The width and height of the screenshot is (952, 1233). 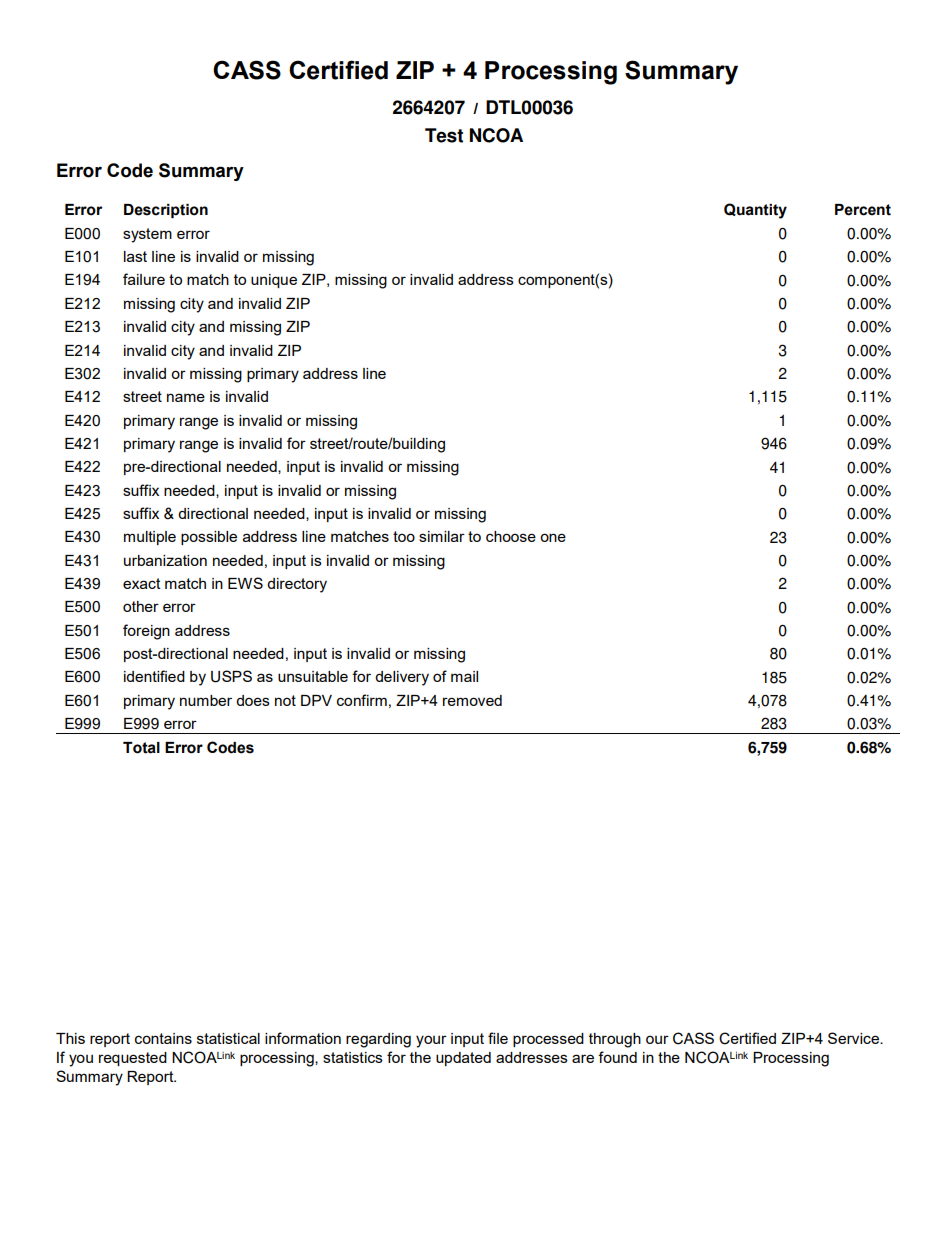 I want to click on similar, so click(x=442, y=536).
